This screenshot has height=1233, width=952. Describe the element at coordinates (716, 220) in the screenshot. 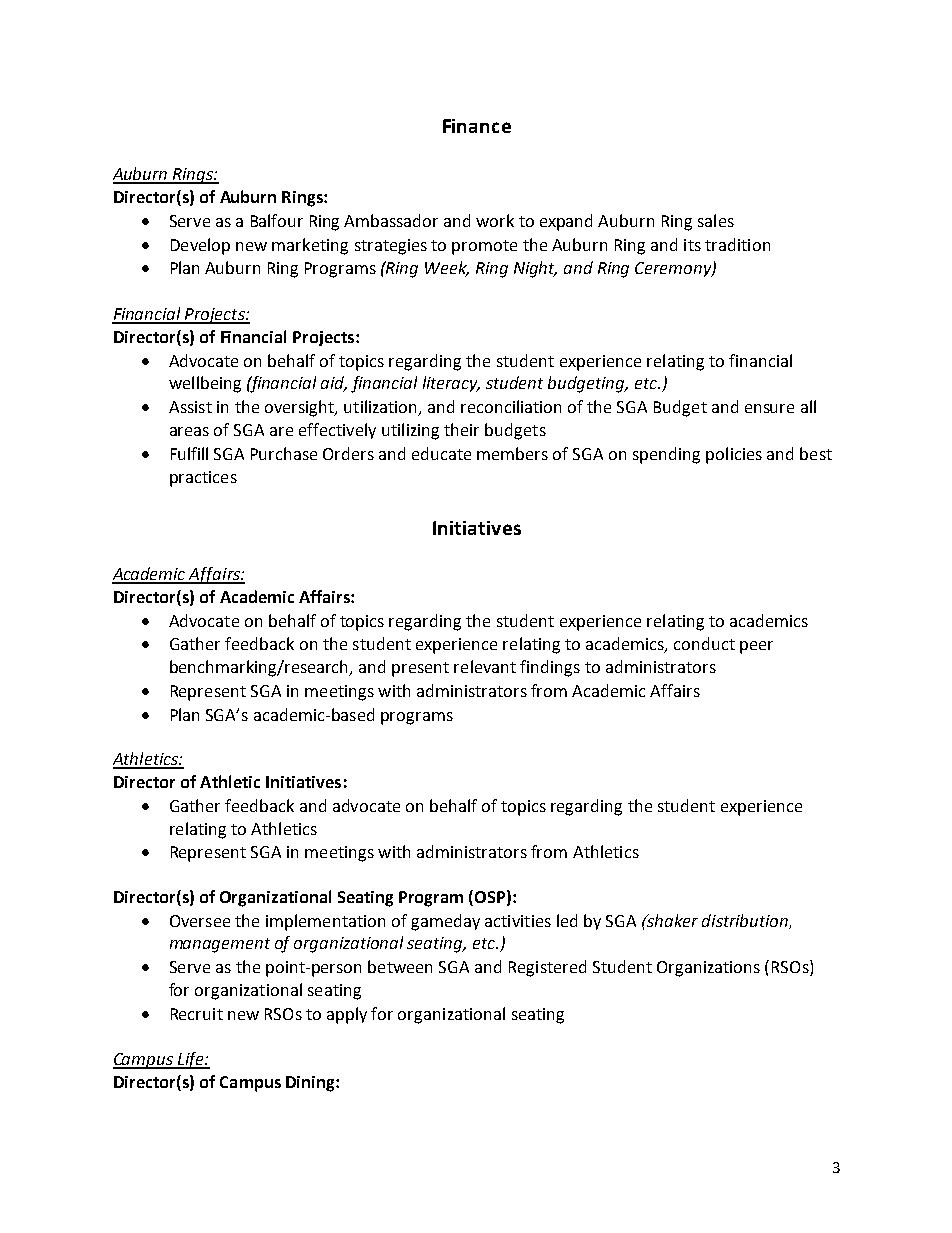

I see `sales` at that location.
